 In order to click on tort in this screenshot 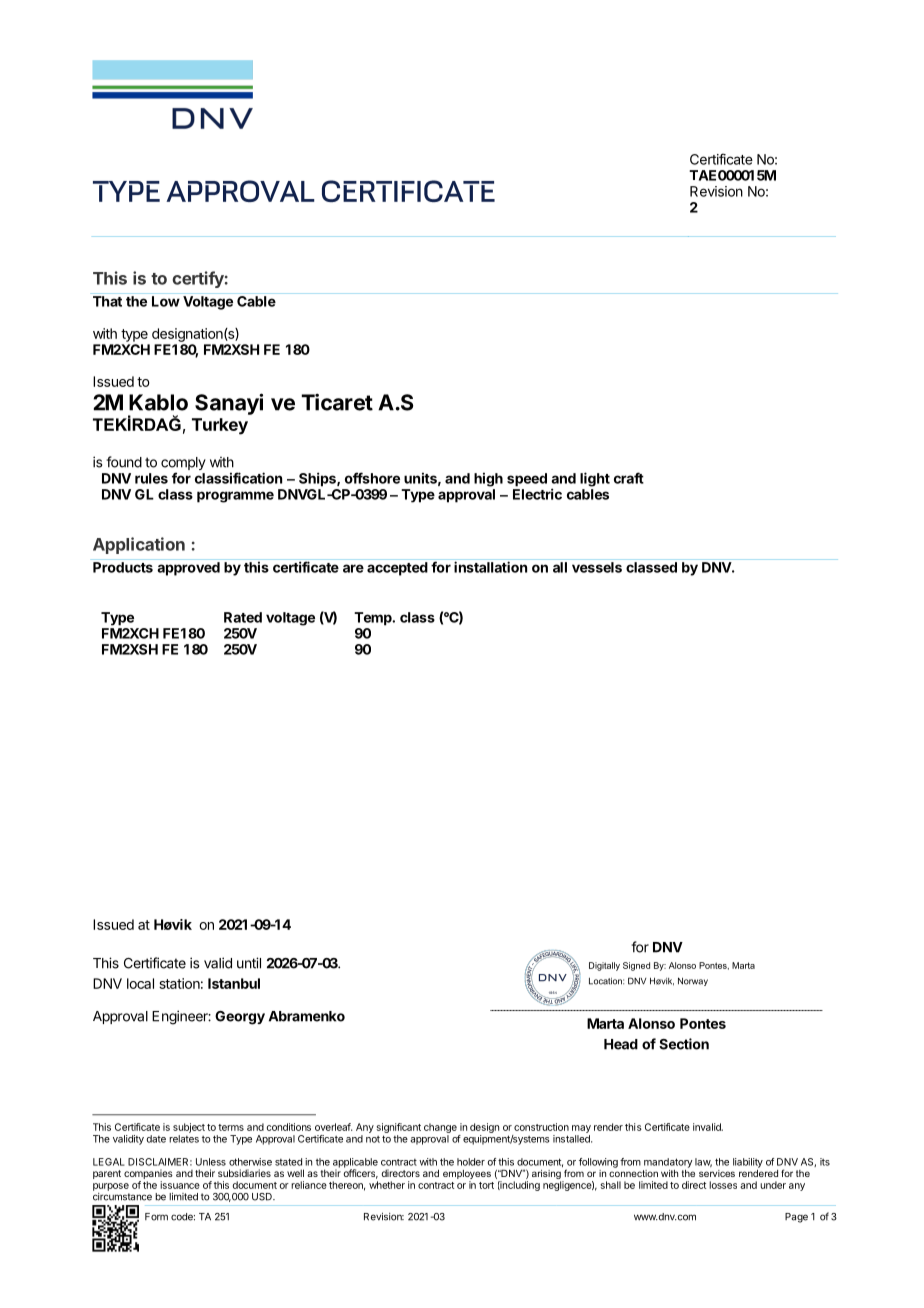, I will do `click(486, 1185)`.
